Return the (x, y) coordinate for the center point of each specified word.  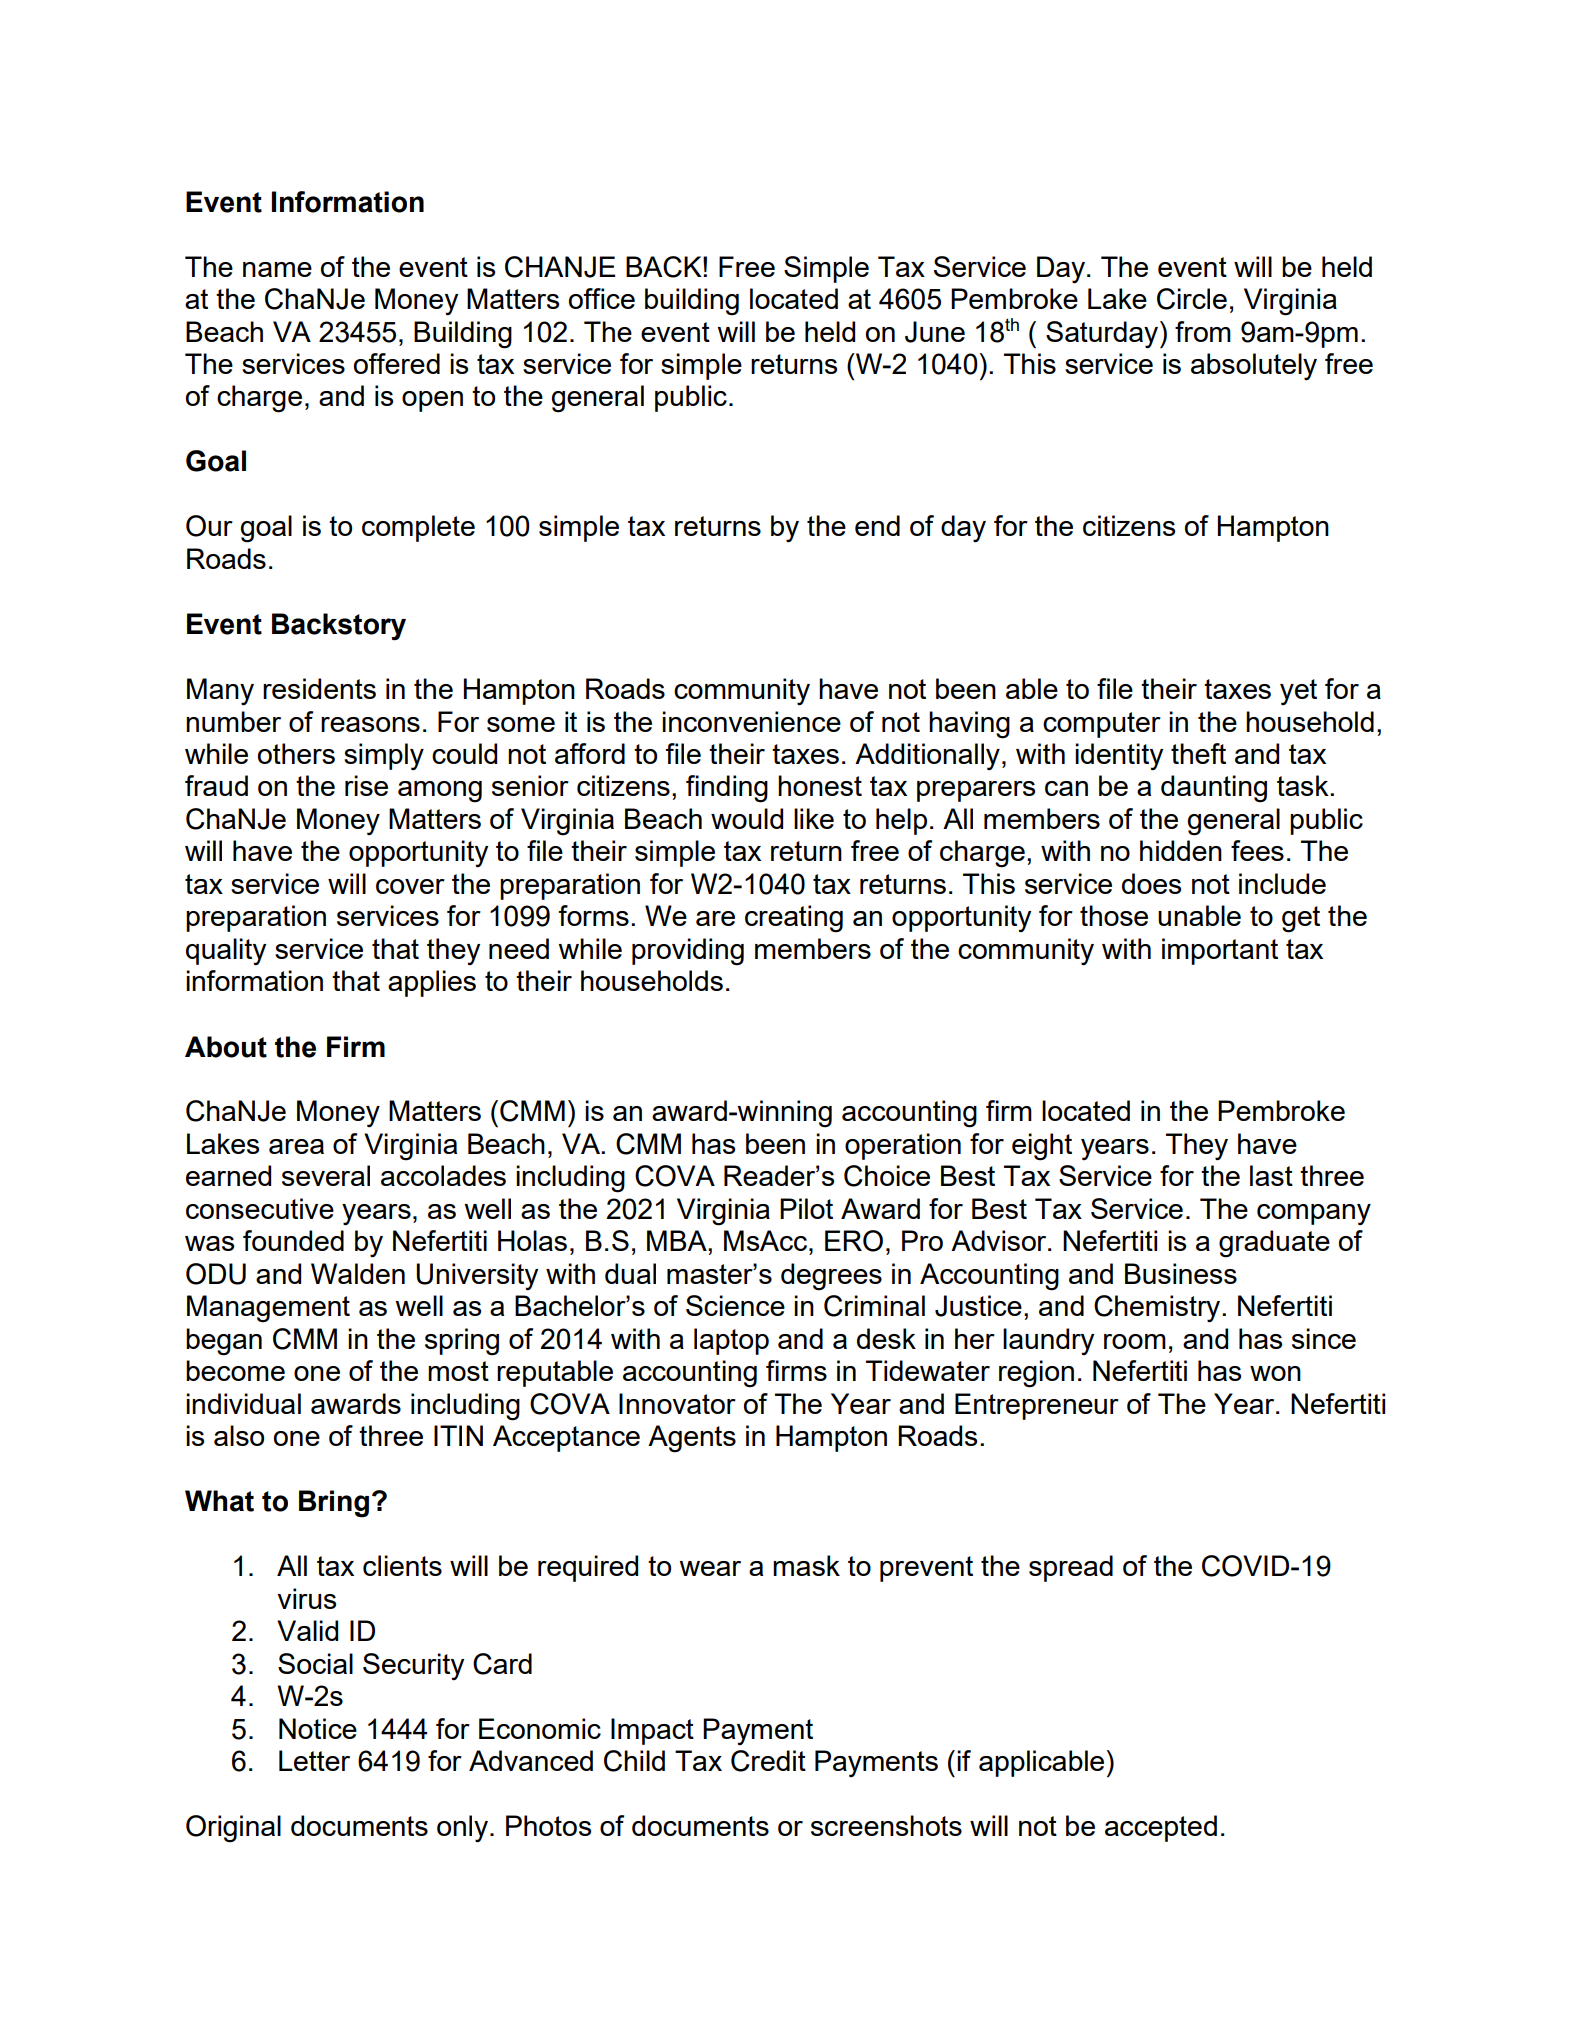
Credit (768, 1761)
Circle (1192, 299)
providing (688, 952)
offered (397, 363)
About (226, 1047)
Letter (314, 1760)
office (602, 298)
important (1220, 951)
